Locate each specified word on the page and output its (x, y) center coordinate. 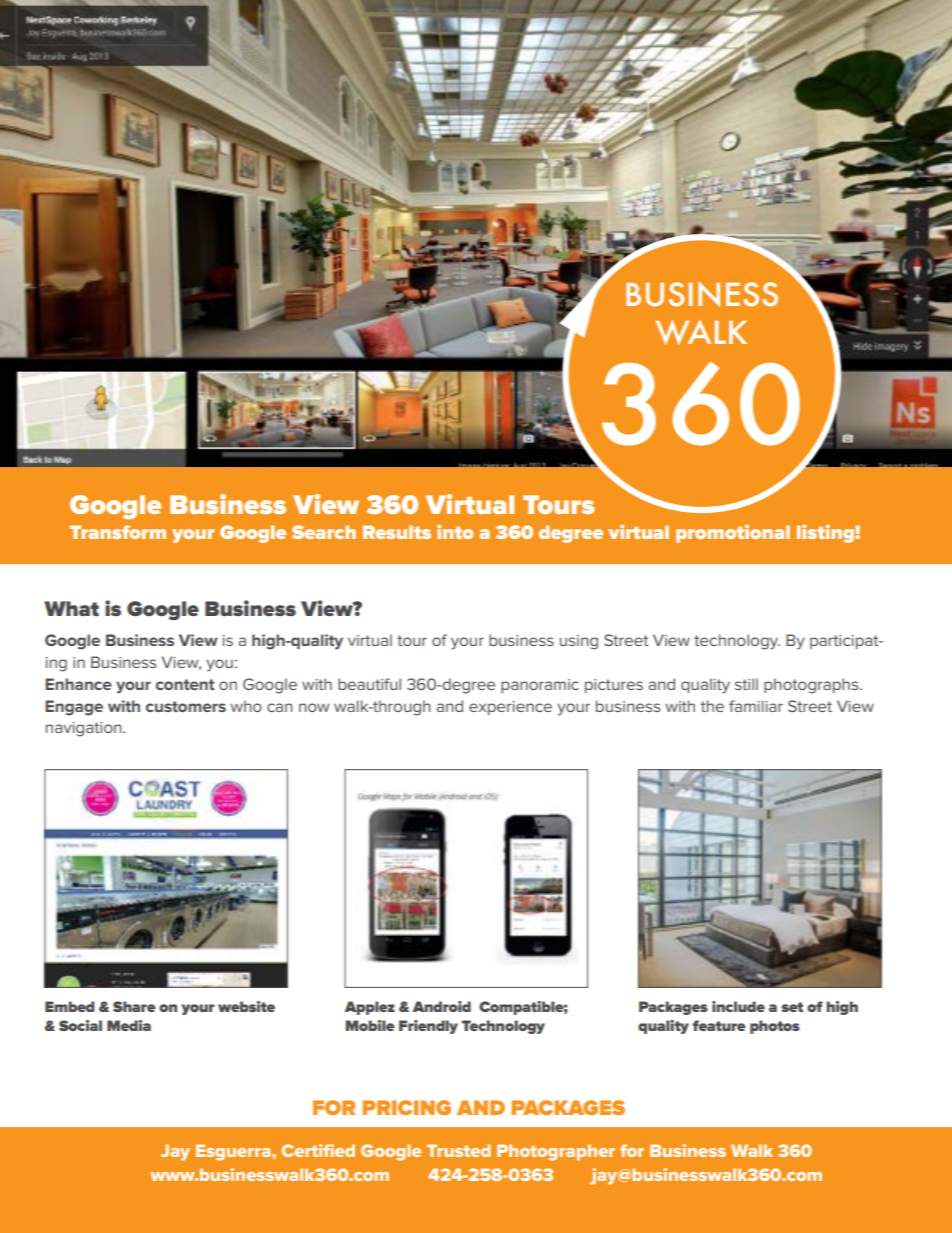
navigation (85, 729)
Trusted (459, 1150)
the (712, 706)
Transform (118, 532)
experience (510, 708)
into (455, 531)
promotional (733, 533)
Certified (318, 1150)
